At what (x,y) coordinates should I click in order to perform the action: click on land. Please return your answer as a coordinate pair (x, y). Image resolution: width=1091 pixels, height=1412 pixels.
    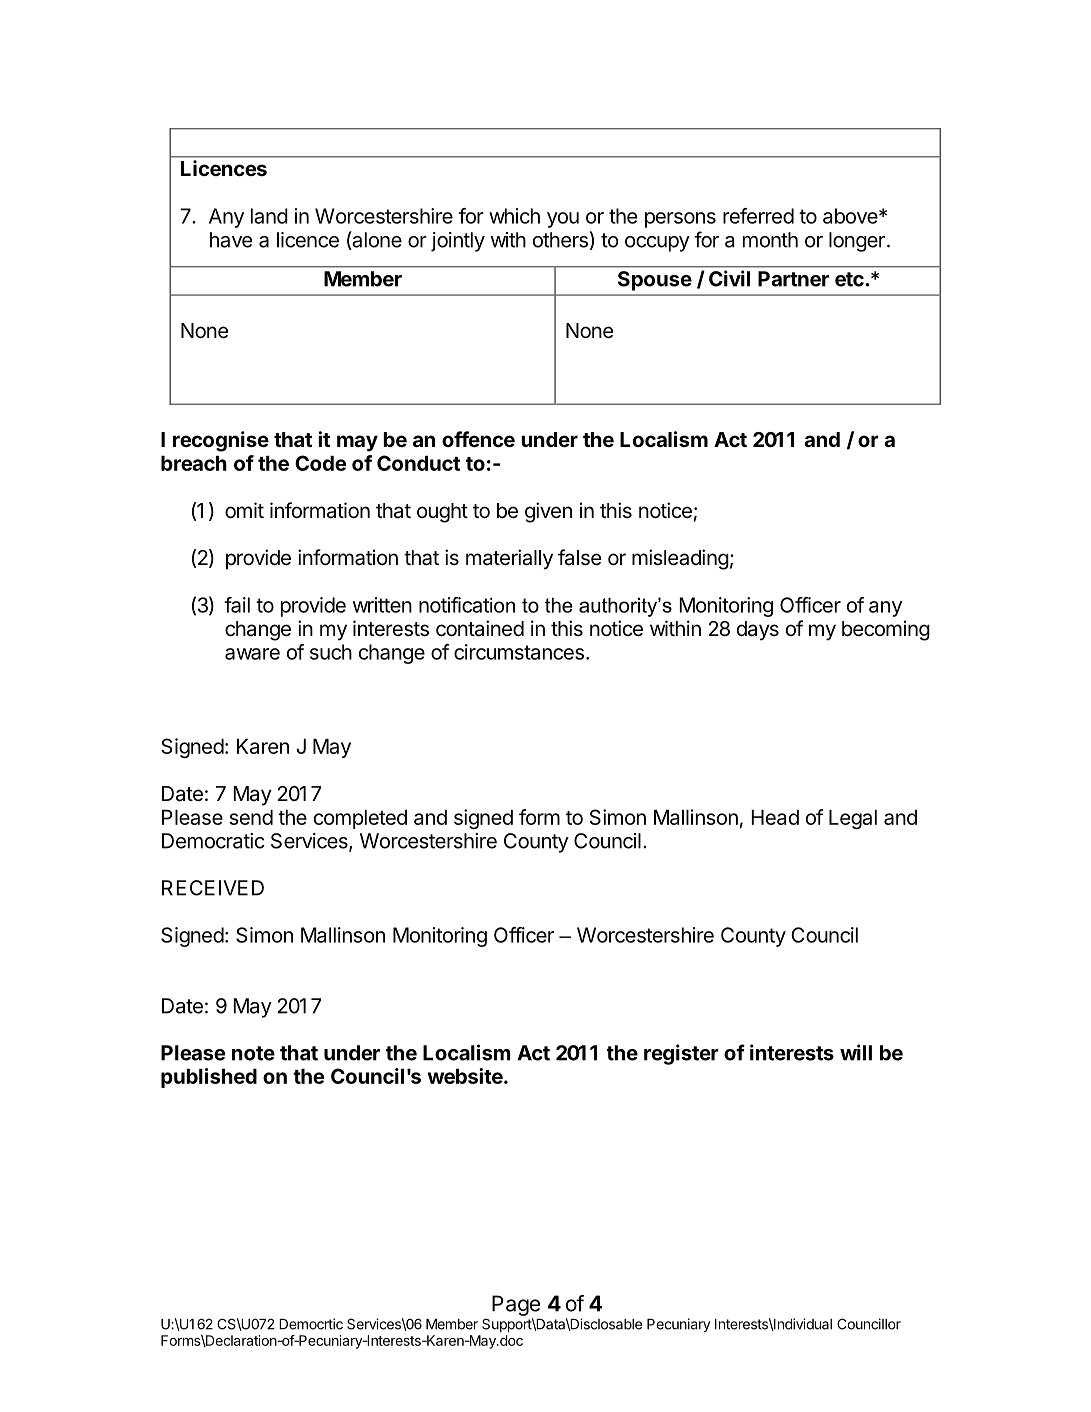
    Looking at the image, I should click on (269, 216).
